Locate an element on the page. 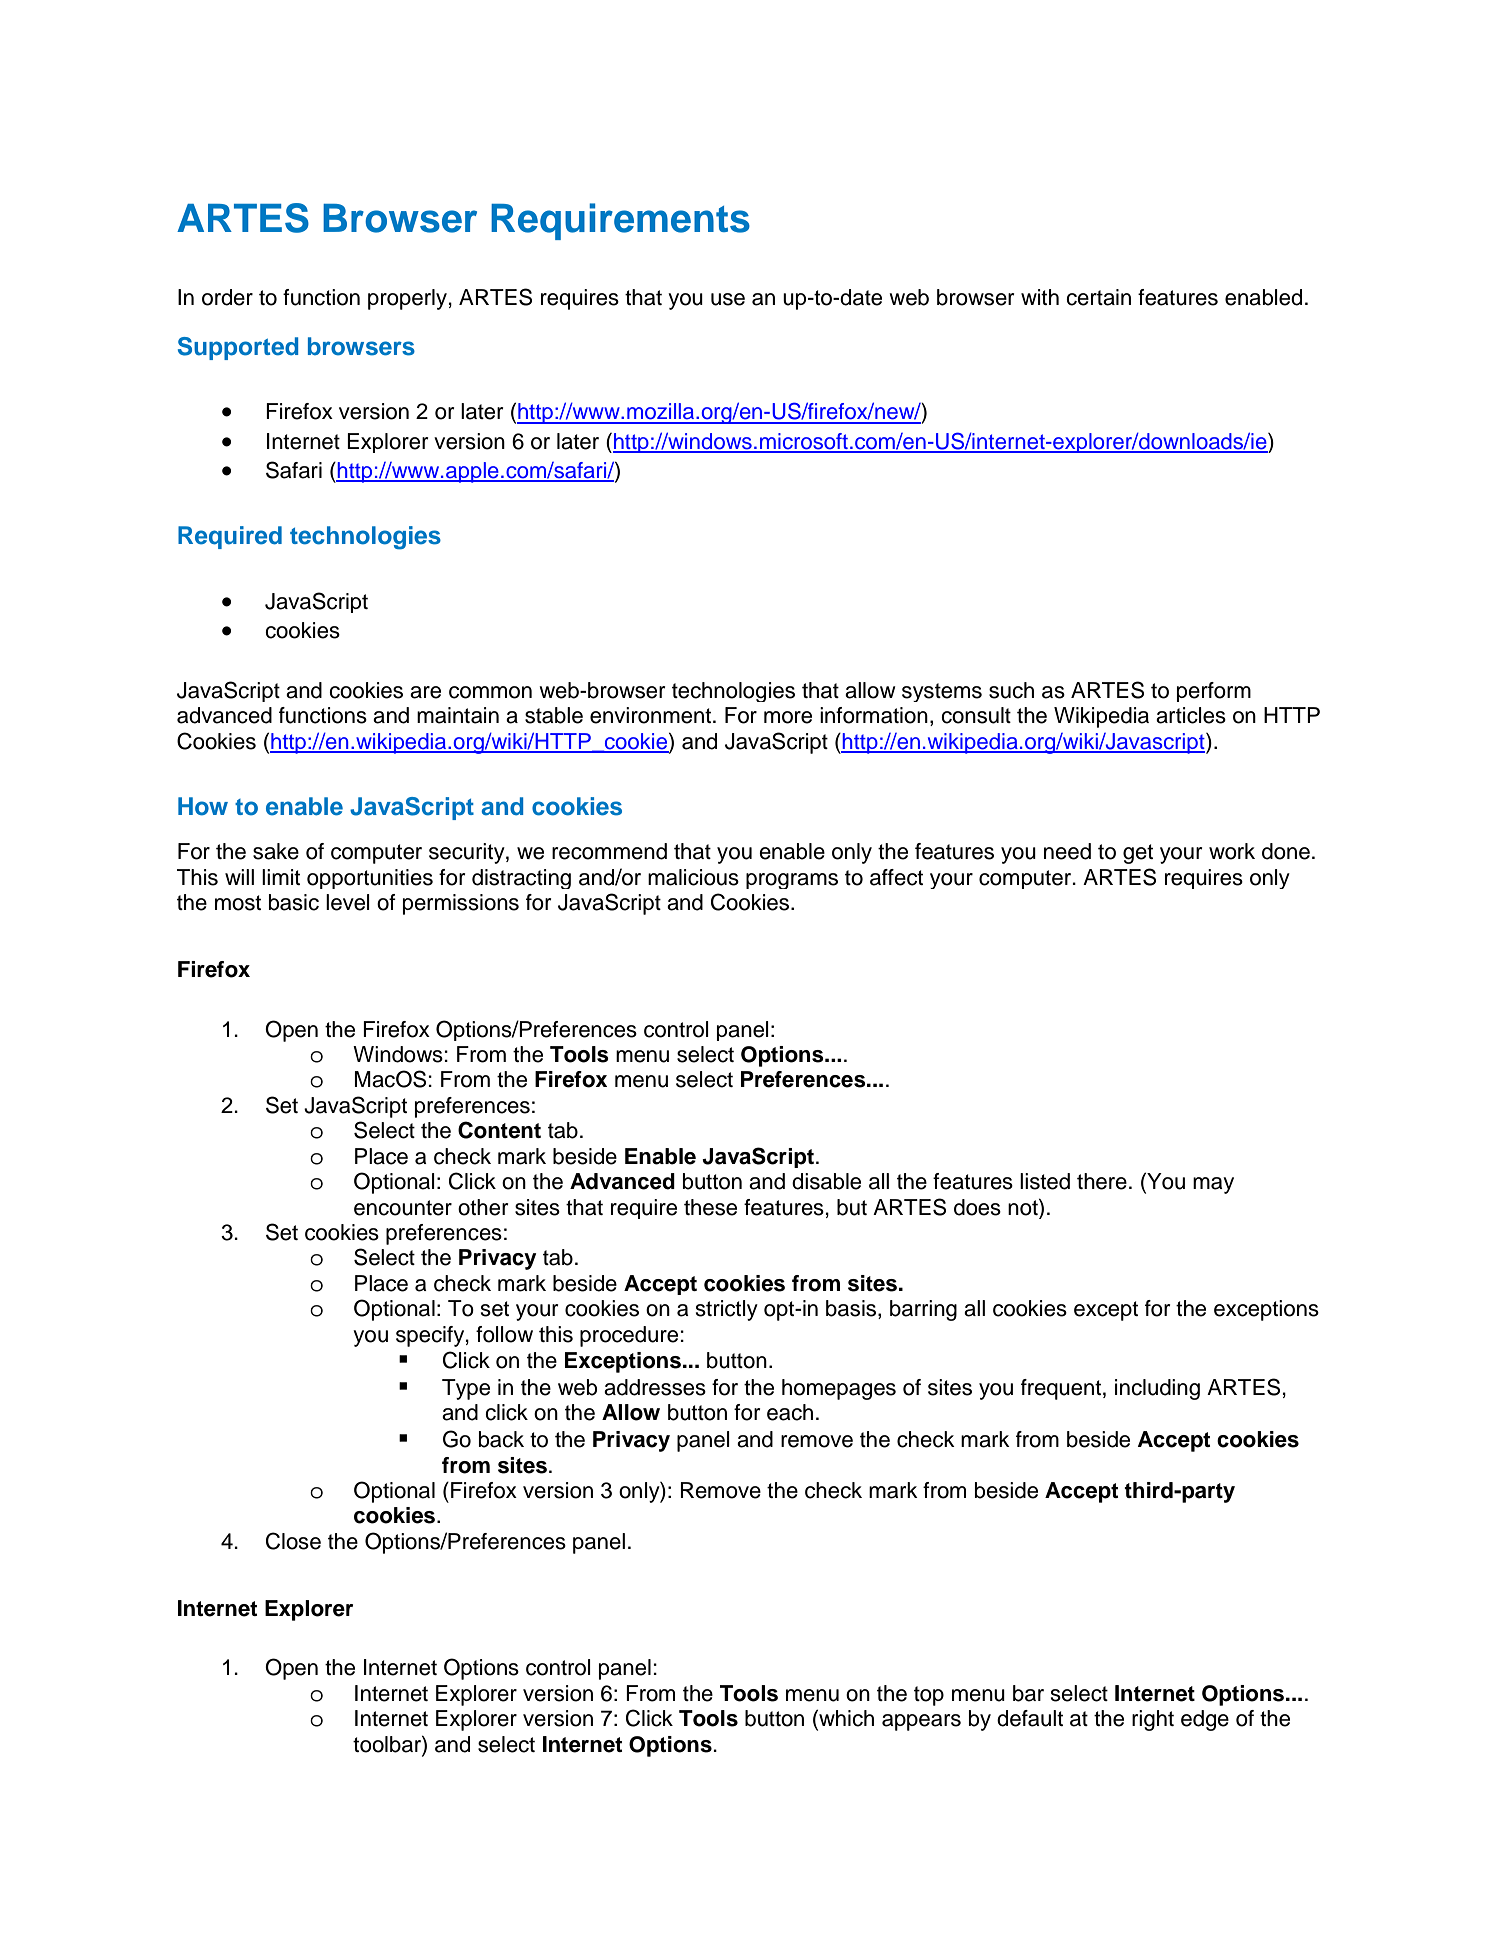  level is located at coordinates (348, 902).
